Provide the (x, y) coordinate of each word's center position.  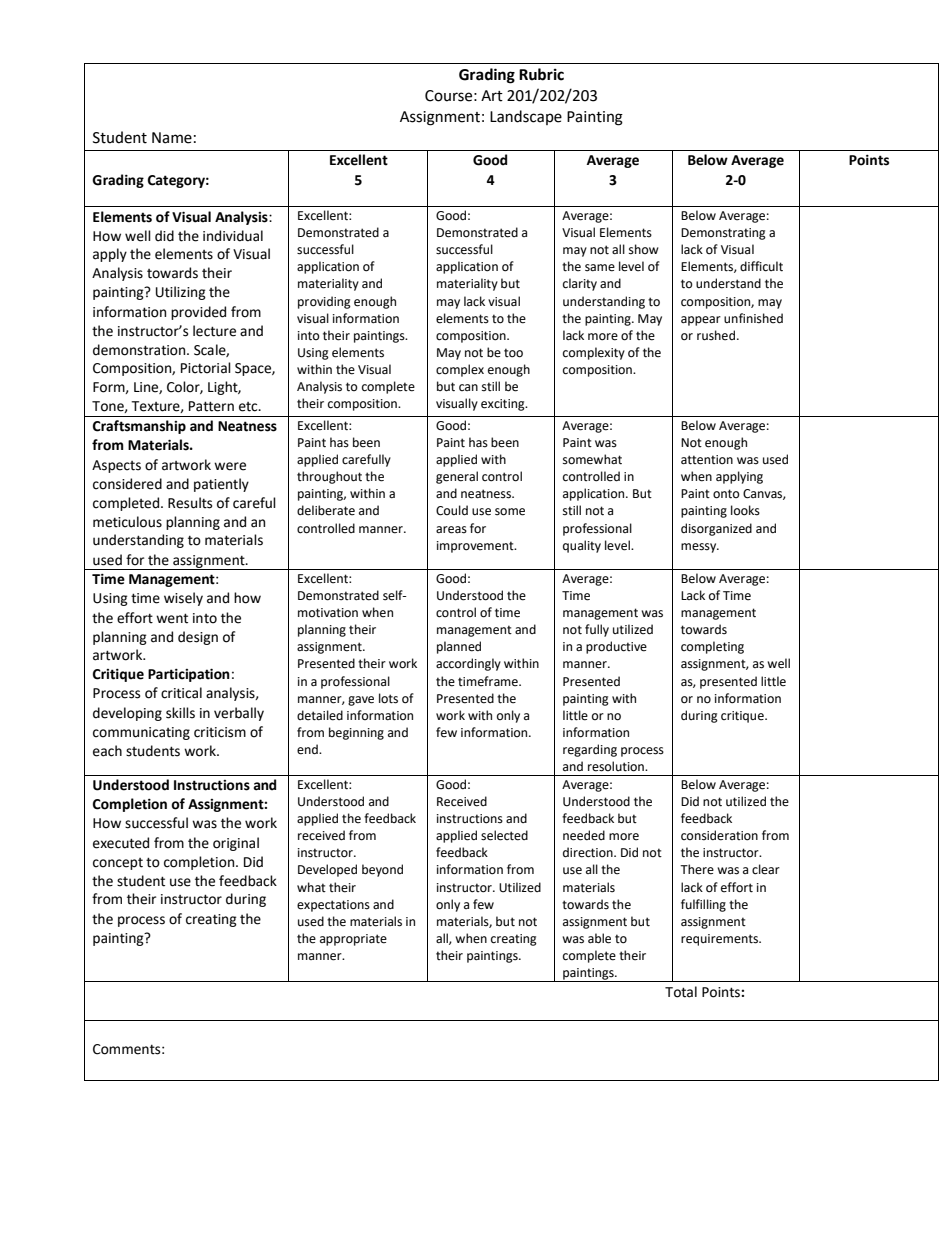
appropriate (353, 940)
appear (701, 321)
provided (198, 313)
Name (172, 138)
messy (700, 548)
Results (190, 503)
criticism (220, 732)
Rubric (541, 74)
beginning (356, 733)
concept (118, 864)
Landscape (526, 117)
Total (681, 992)
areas (451, 530)
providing (324, 302)
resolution (617, 766)
